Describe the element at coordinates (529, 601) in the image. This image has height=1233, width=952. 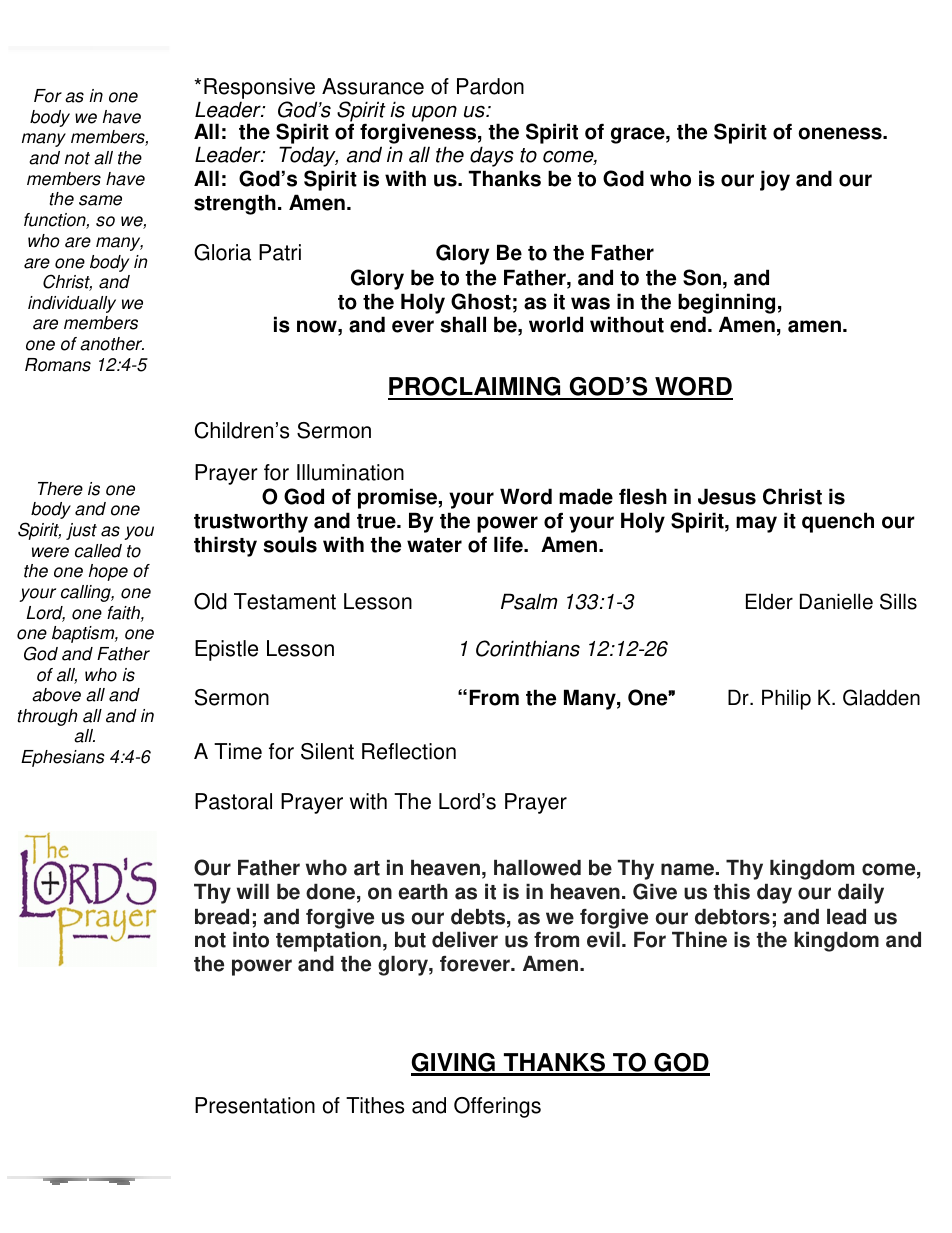
I see `Psalm` at that location.
